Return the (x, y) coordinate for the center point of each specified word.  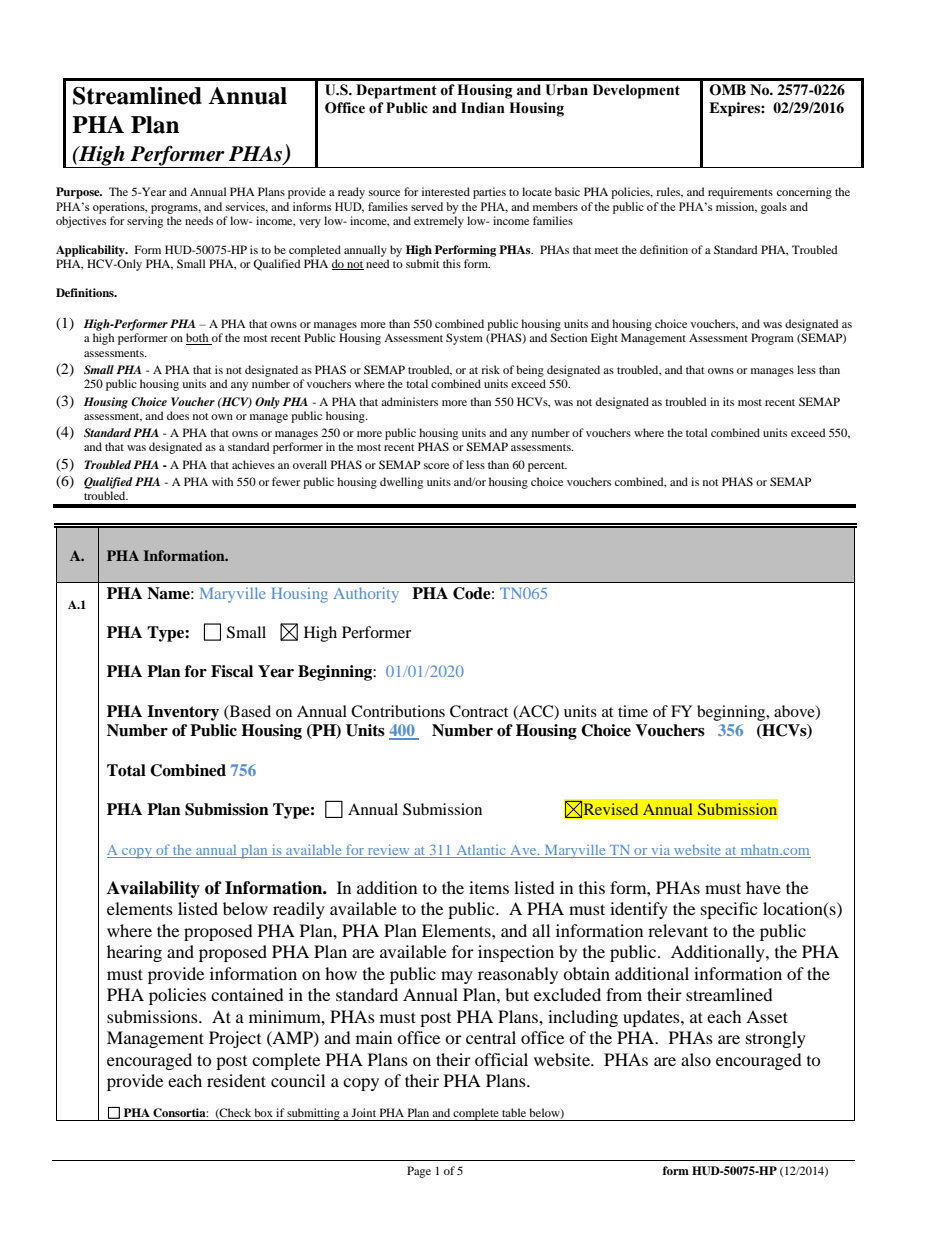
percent (547, 467)
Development (636, 91)
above (795, 712)
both (198, 339)
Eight (604, 339)
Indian (483, 108)
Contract (479, 711)
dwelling (401, 483)
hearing (134, 953)
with (222, 481)
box (263, 1112)
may (457, 977)
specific (729, 910)
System (464, 339)
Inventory (183, 713)
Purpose (79, 193)
